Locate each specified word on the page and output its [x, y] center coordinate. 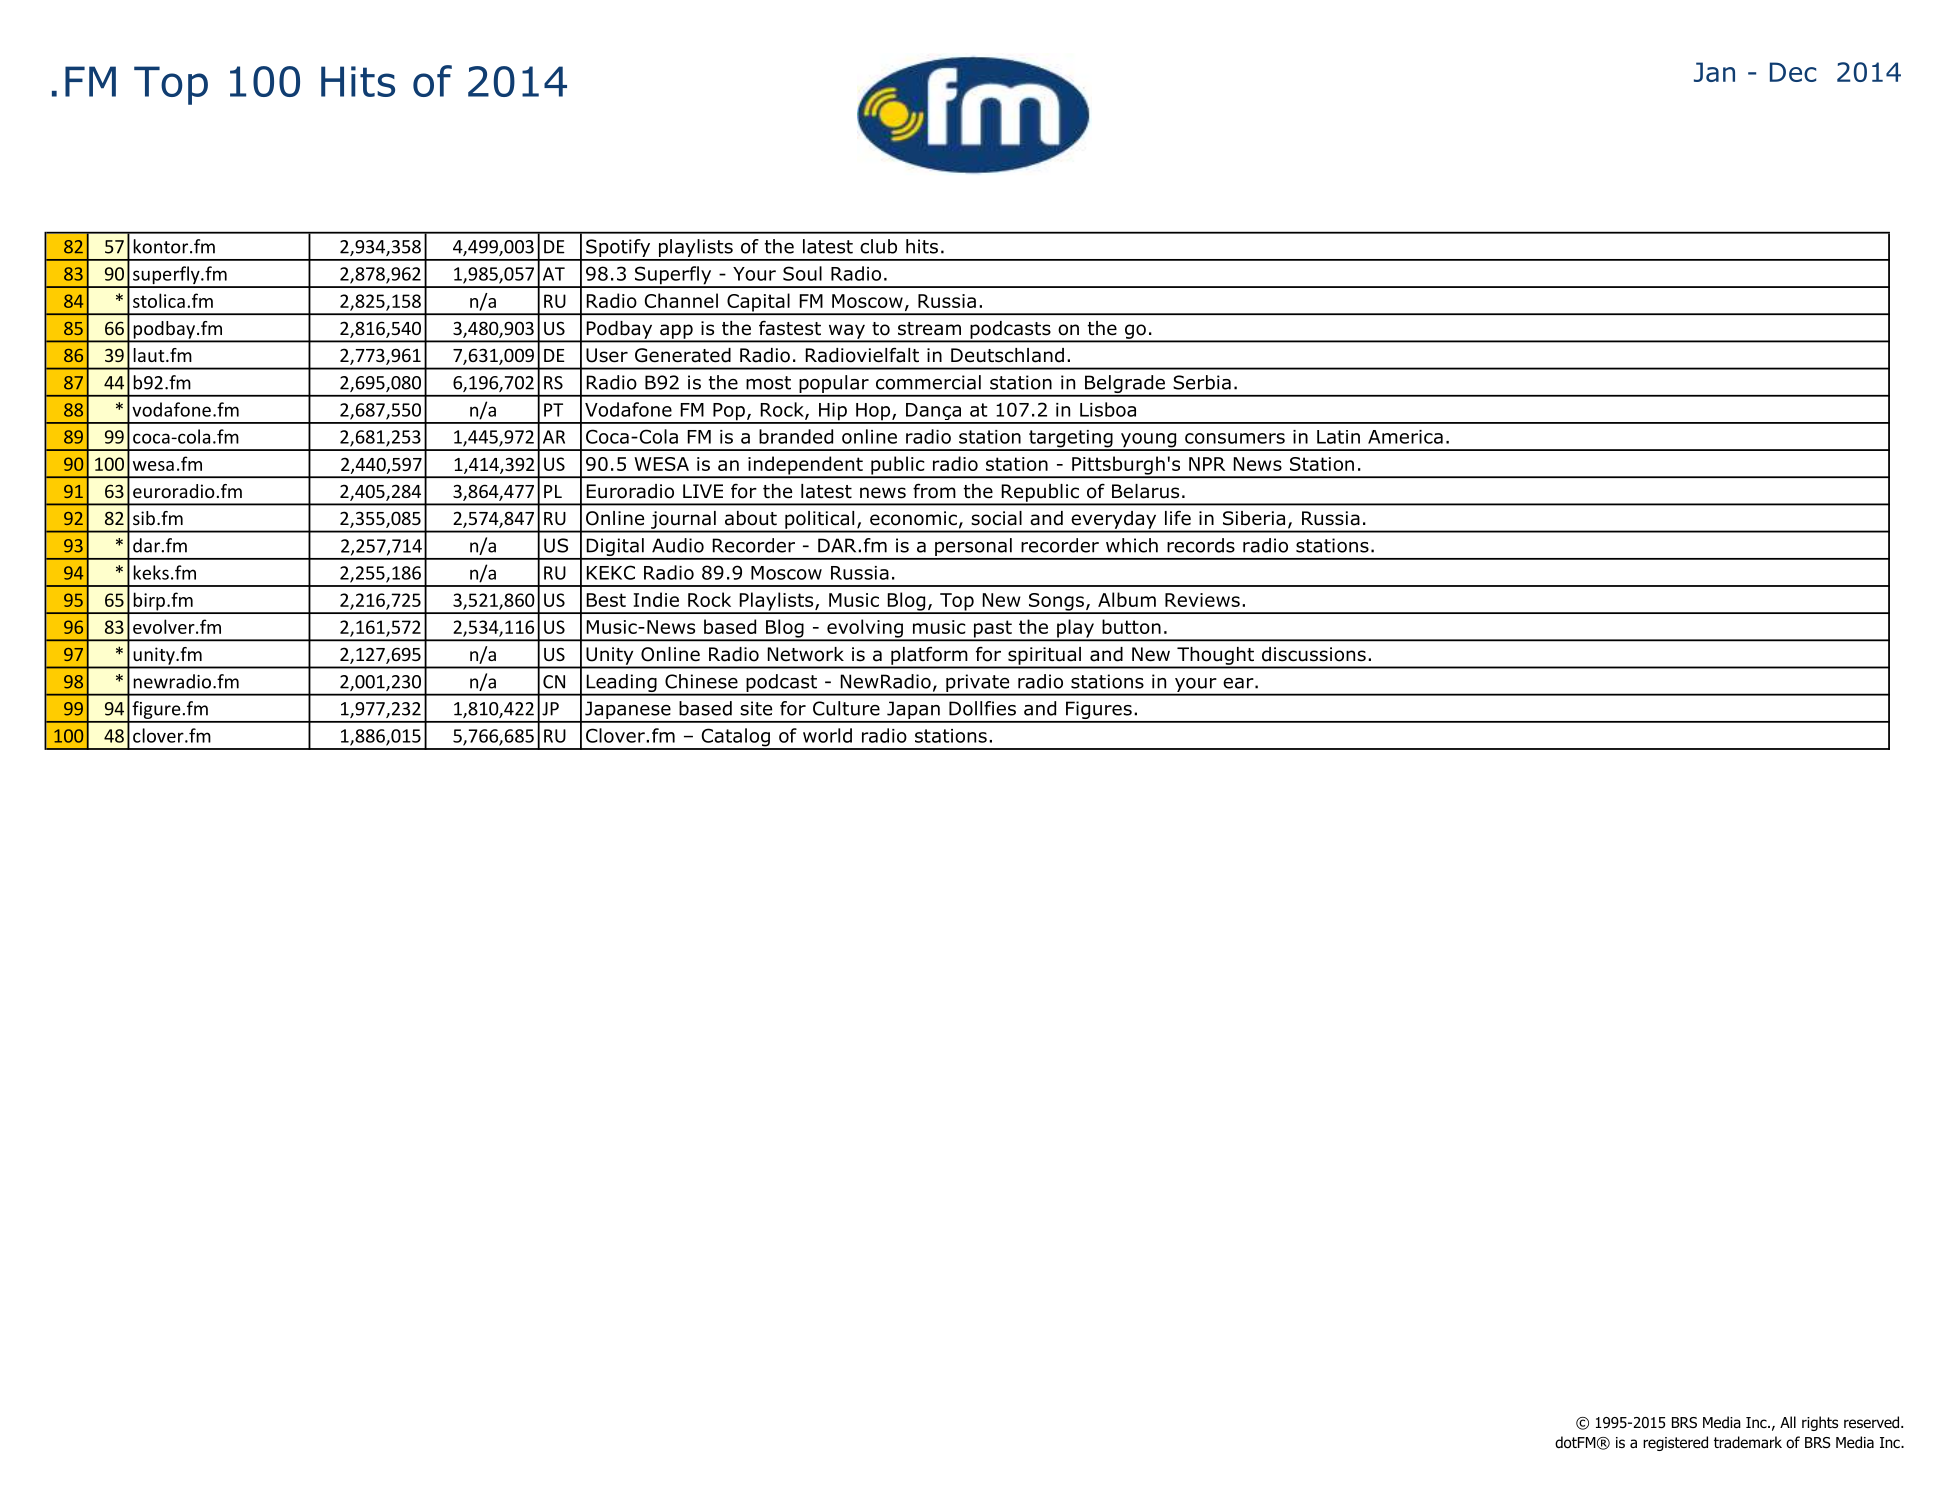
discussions [1314, 654]
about [751, 518]
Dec [1793, 72]
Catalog [735, 738]
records [1201, 545]
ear [1239, 683]
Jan [1714, 72]
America [1405, 437]
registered [1675, 1443]
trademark [1748, 1442]
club [878, 246]
